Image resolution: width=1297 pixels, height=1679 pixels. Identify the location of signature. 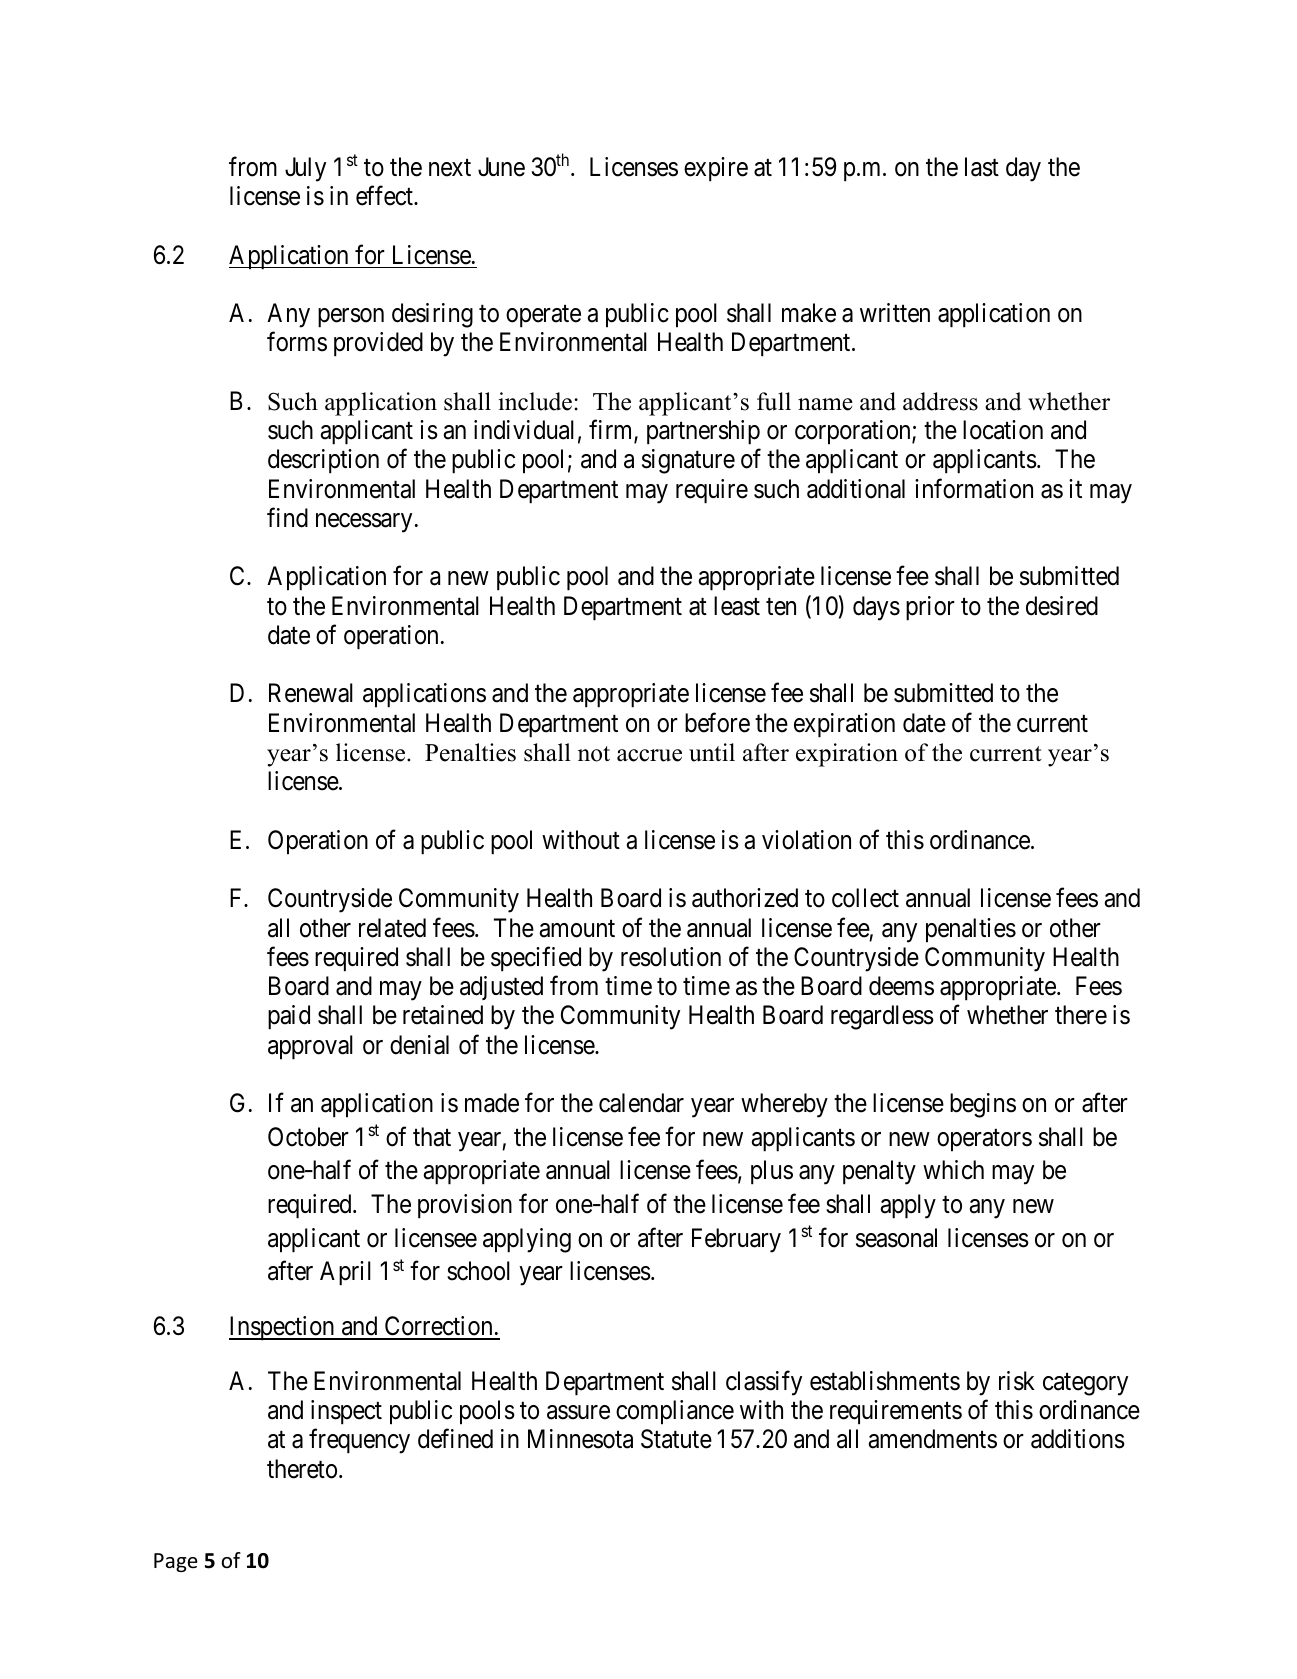
(688, 461).
